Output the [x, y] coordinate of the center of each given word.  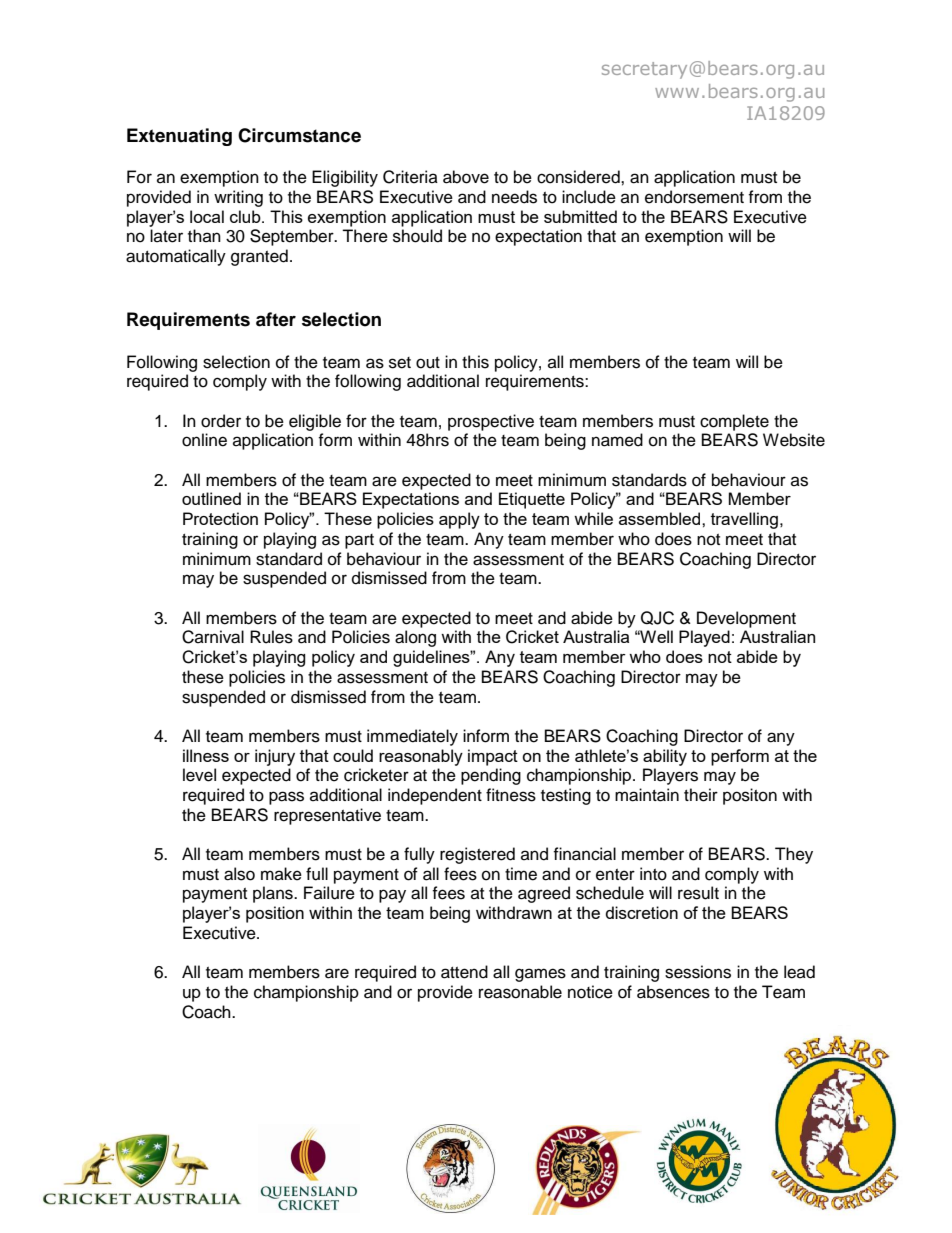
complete [734, 422]
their [701, 795]
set [400, 363]
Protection [220, 518]
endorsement [694, 197]
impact [493, 757]
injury [275, 757]
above [466, 177]
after [276, 319]
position [275, 914]
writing [238, 198]
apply [459, 520]
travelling [744, 520]
